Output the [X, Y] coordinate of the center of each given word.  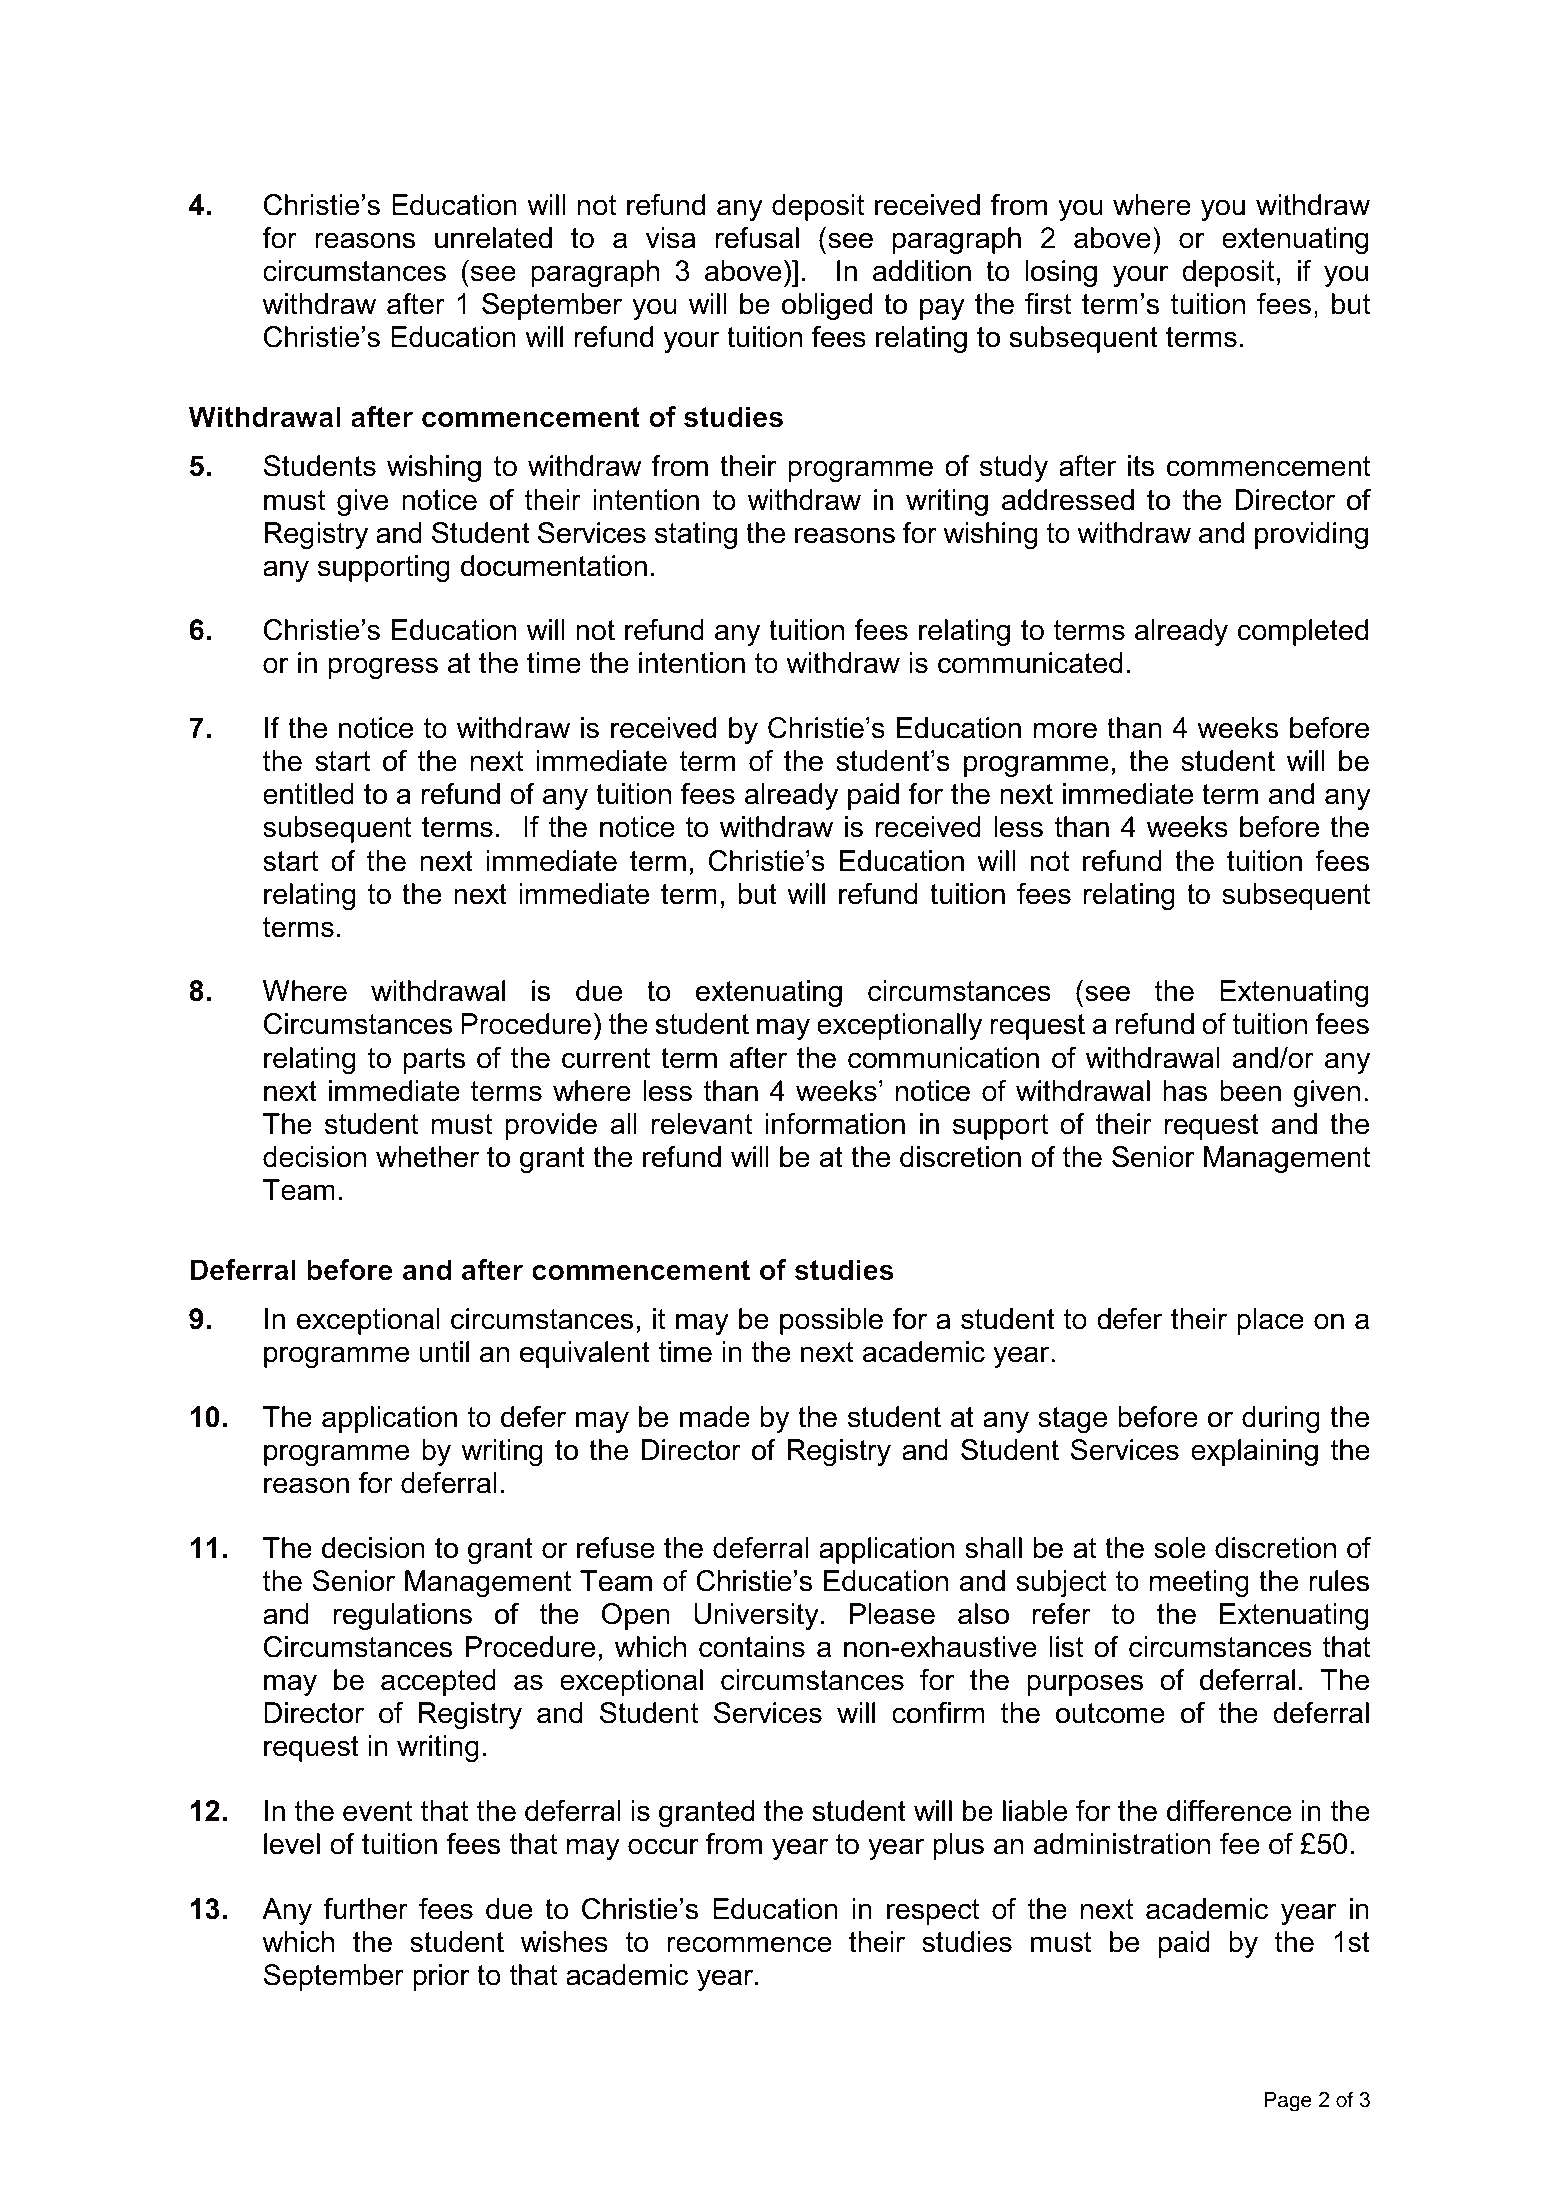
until [444, 1352]
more [1065, 730]
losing [1061, 273]
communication [943, 1058]
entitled [308, 794]
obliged [827, 306]
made [715, 1417]
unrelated [493, 238]
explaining [1254, 1452]
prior [441, 1977]
